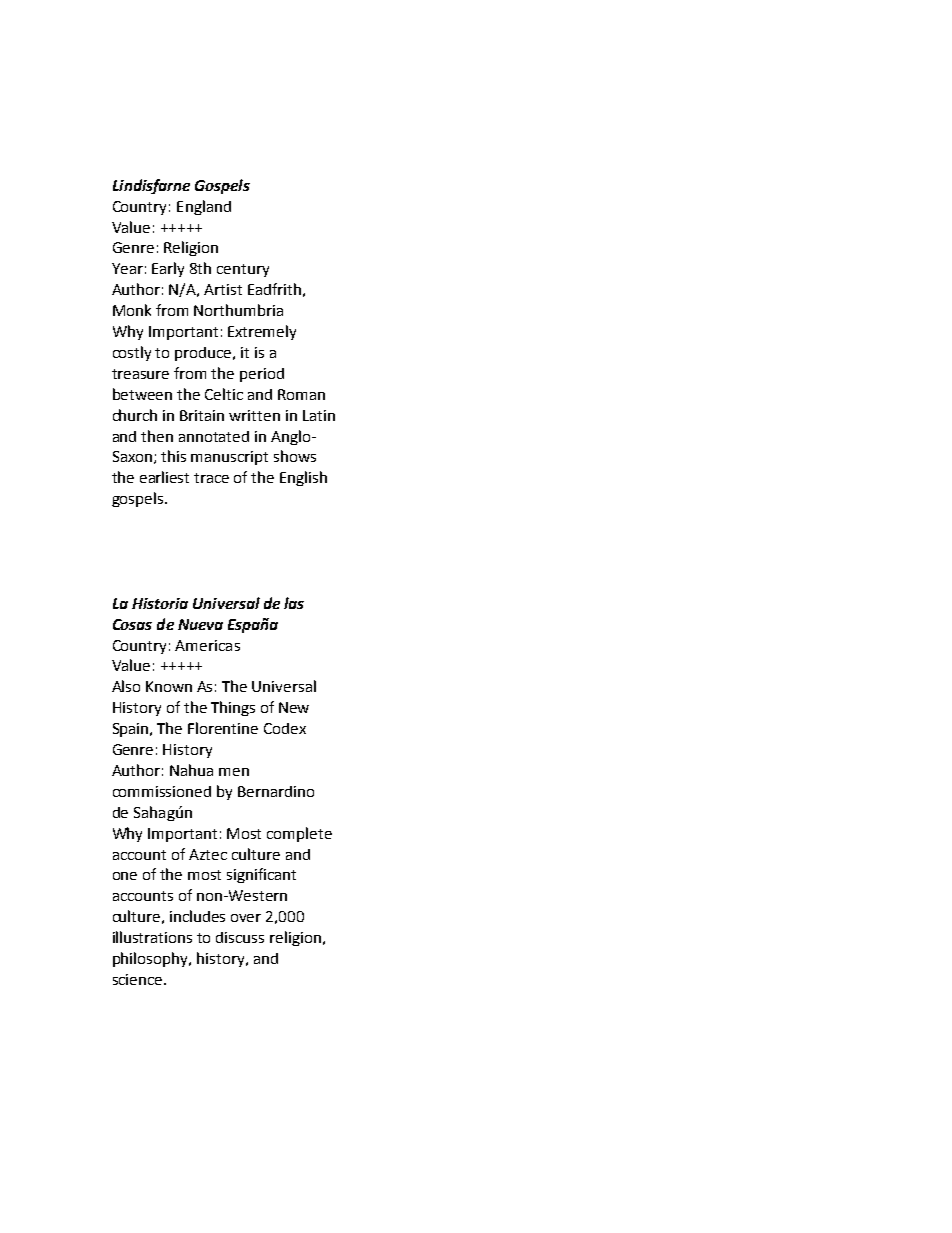 The image size is (952, 1233). Describe the element at coordinates (243, 270) in the page. I see `century` at that location.
